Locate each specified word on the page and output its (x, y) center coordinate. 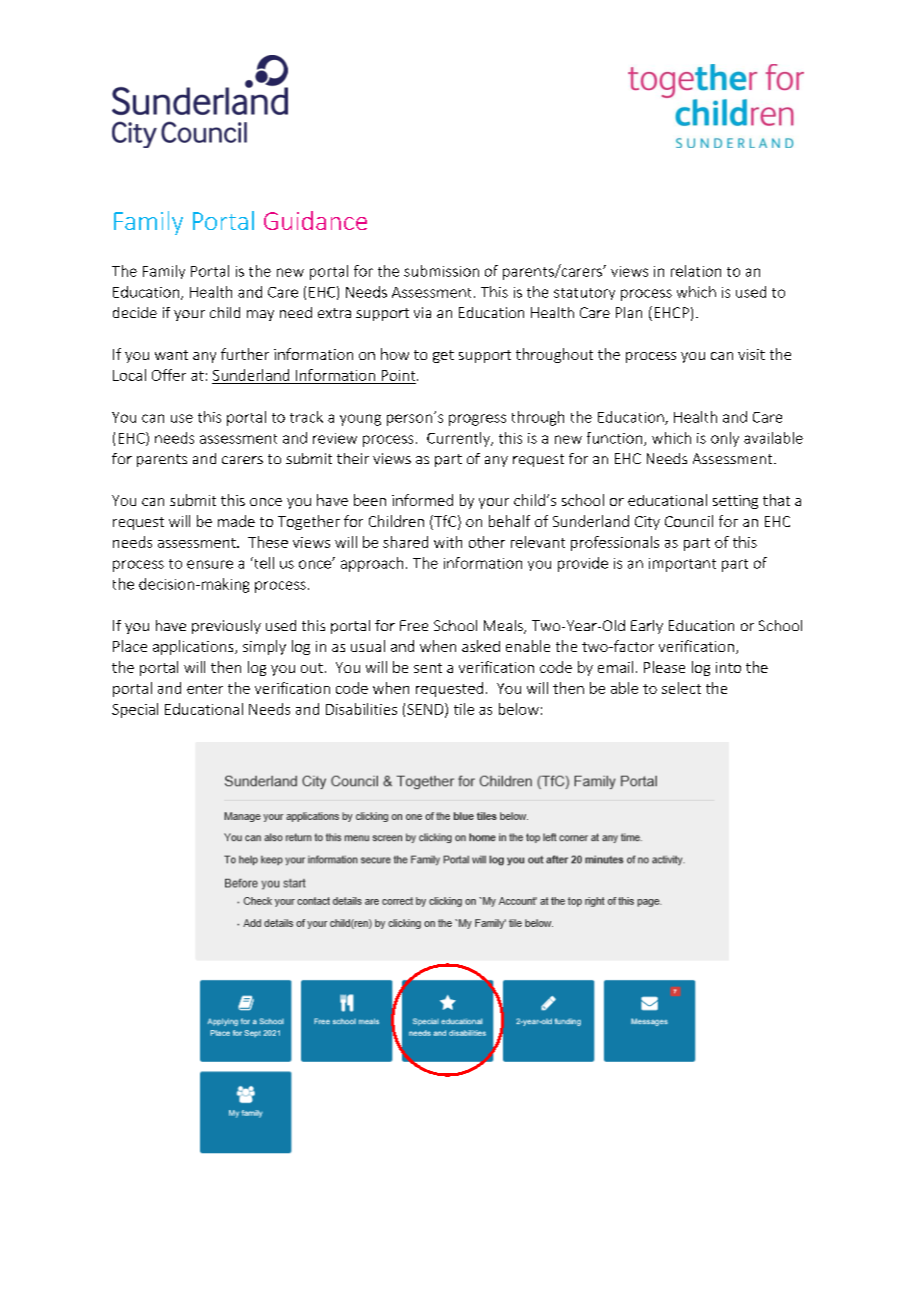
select (681, 688)
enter (205, 689)
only (725, 439)
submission (441, 271)
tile (464, 709)
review (335, 438)
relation (696, 271)
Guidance (315, 220)
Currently (459, 439)
